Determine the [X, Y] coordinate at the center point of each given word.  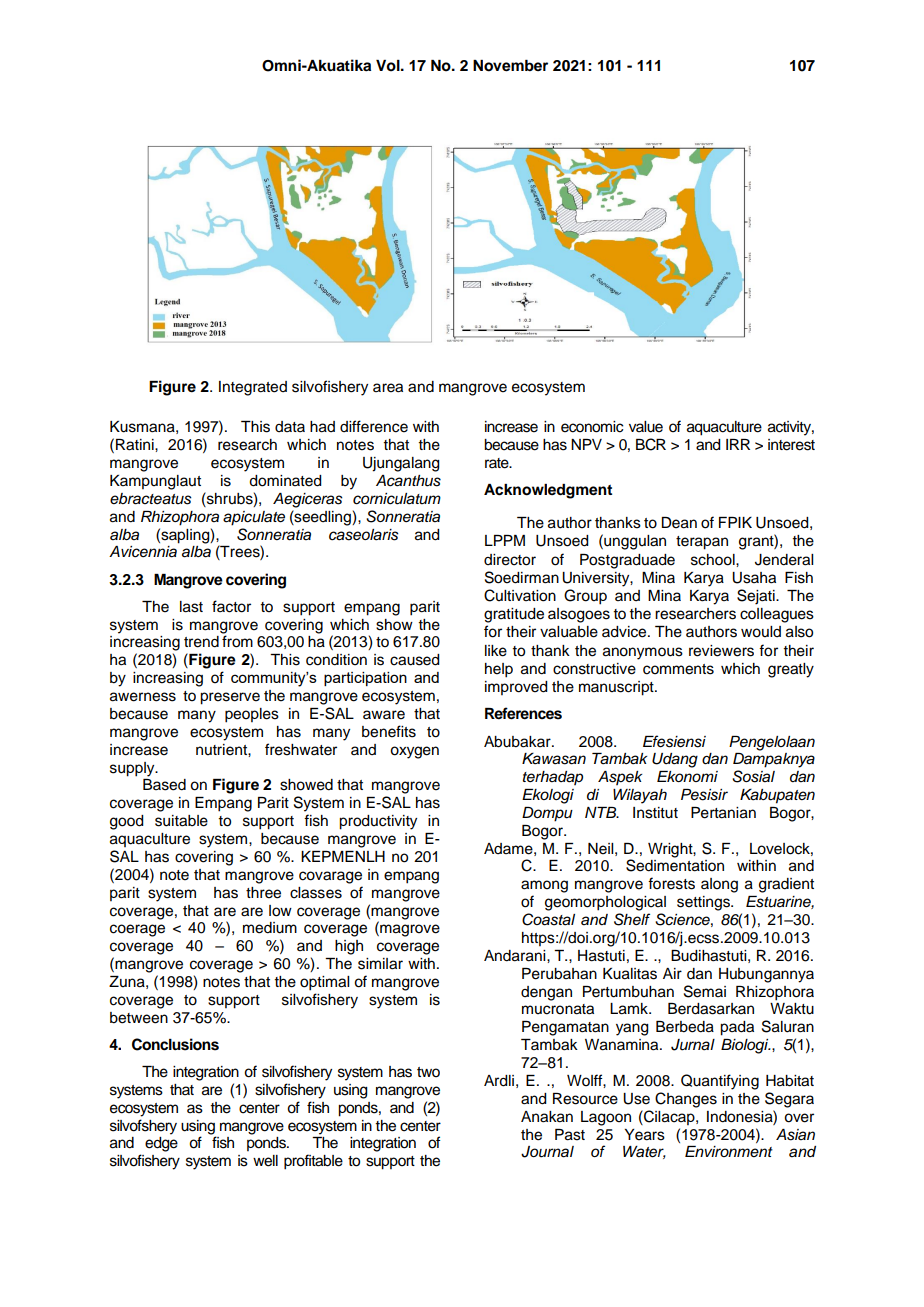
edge [161, 1144]
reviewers [721, 651]
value [646, 427]
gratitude [514, 615]
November [510, 66]
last [191, 607]
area [388, 388]
